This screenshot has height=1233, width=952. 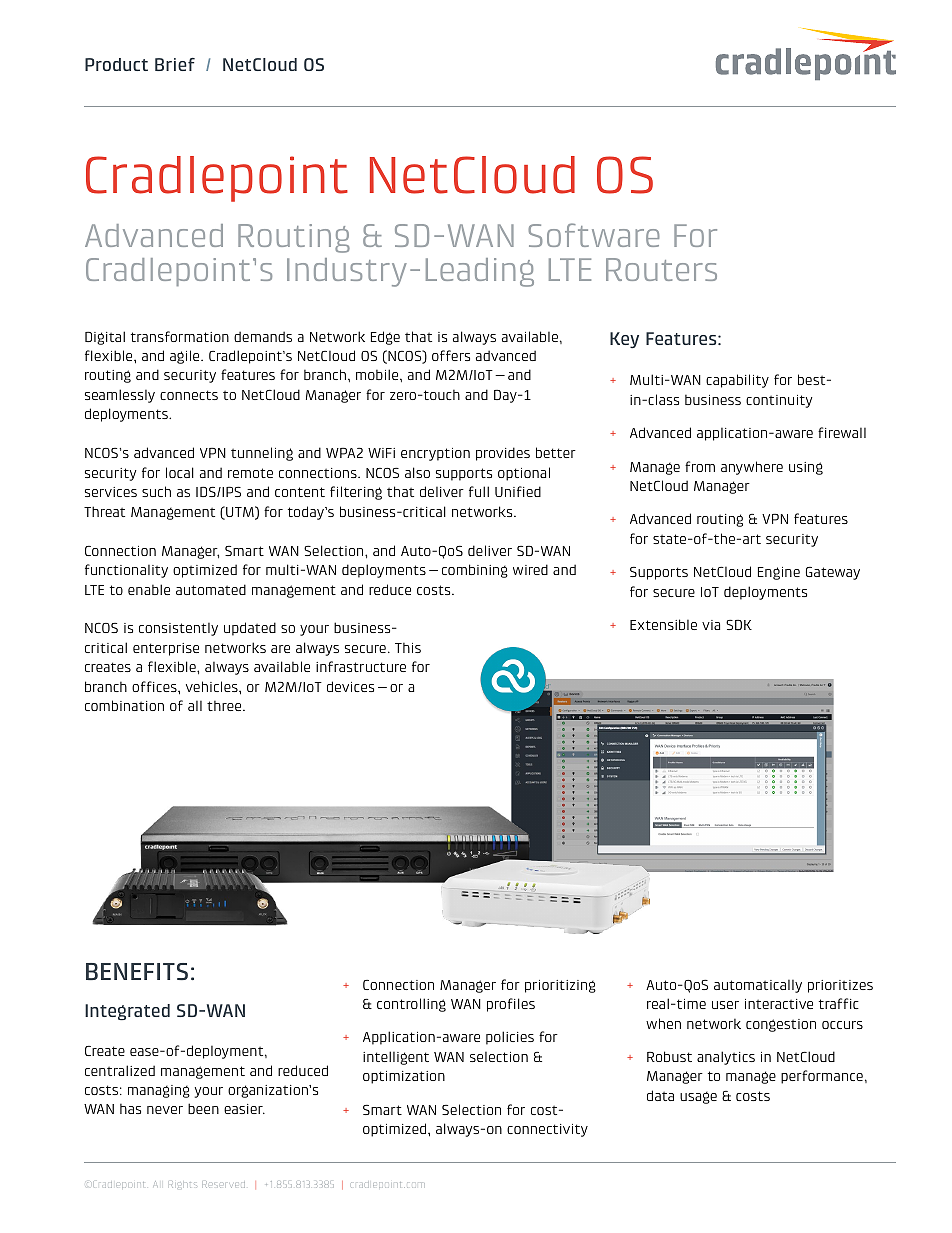 I want to click on Reserved, so click(x=223, y=1184).
